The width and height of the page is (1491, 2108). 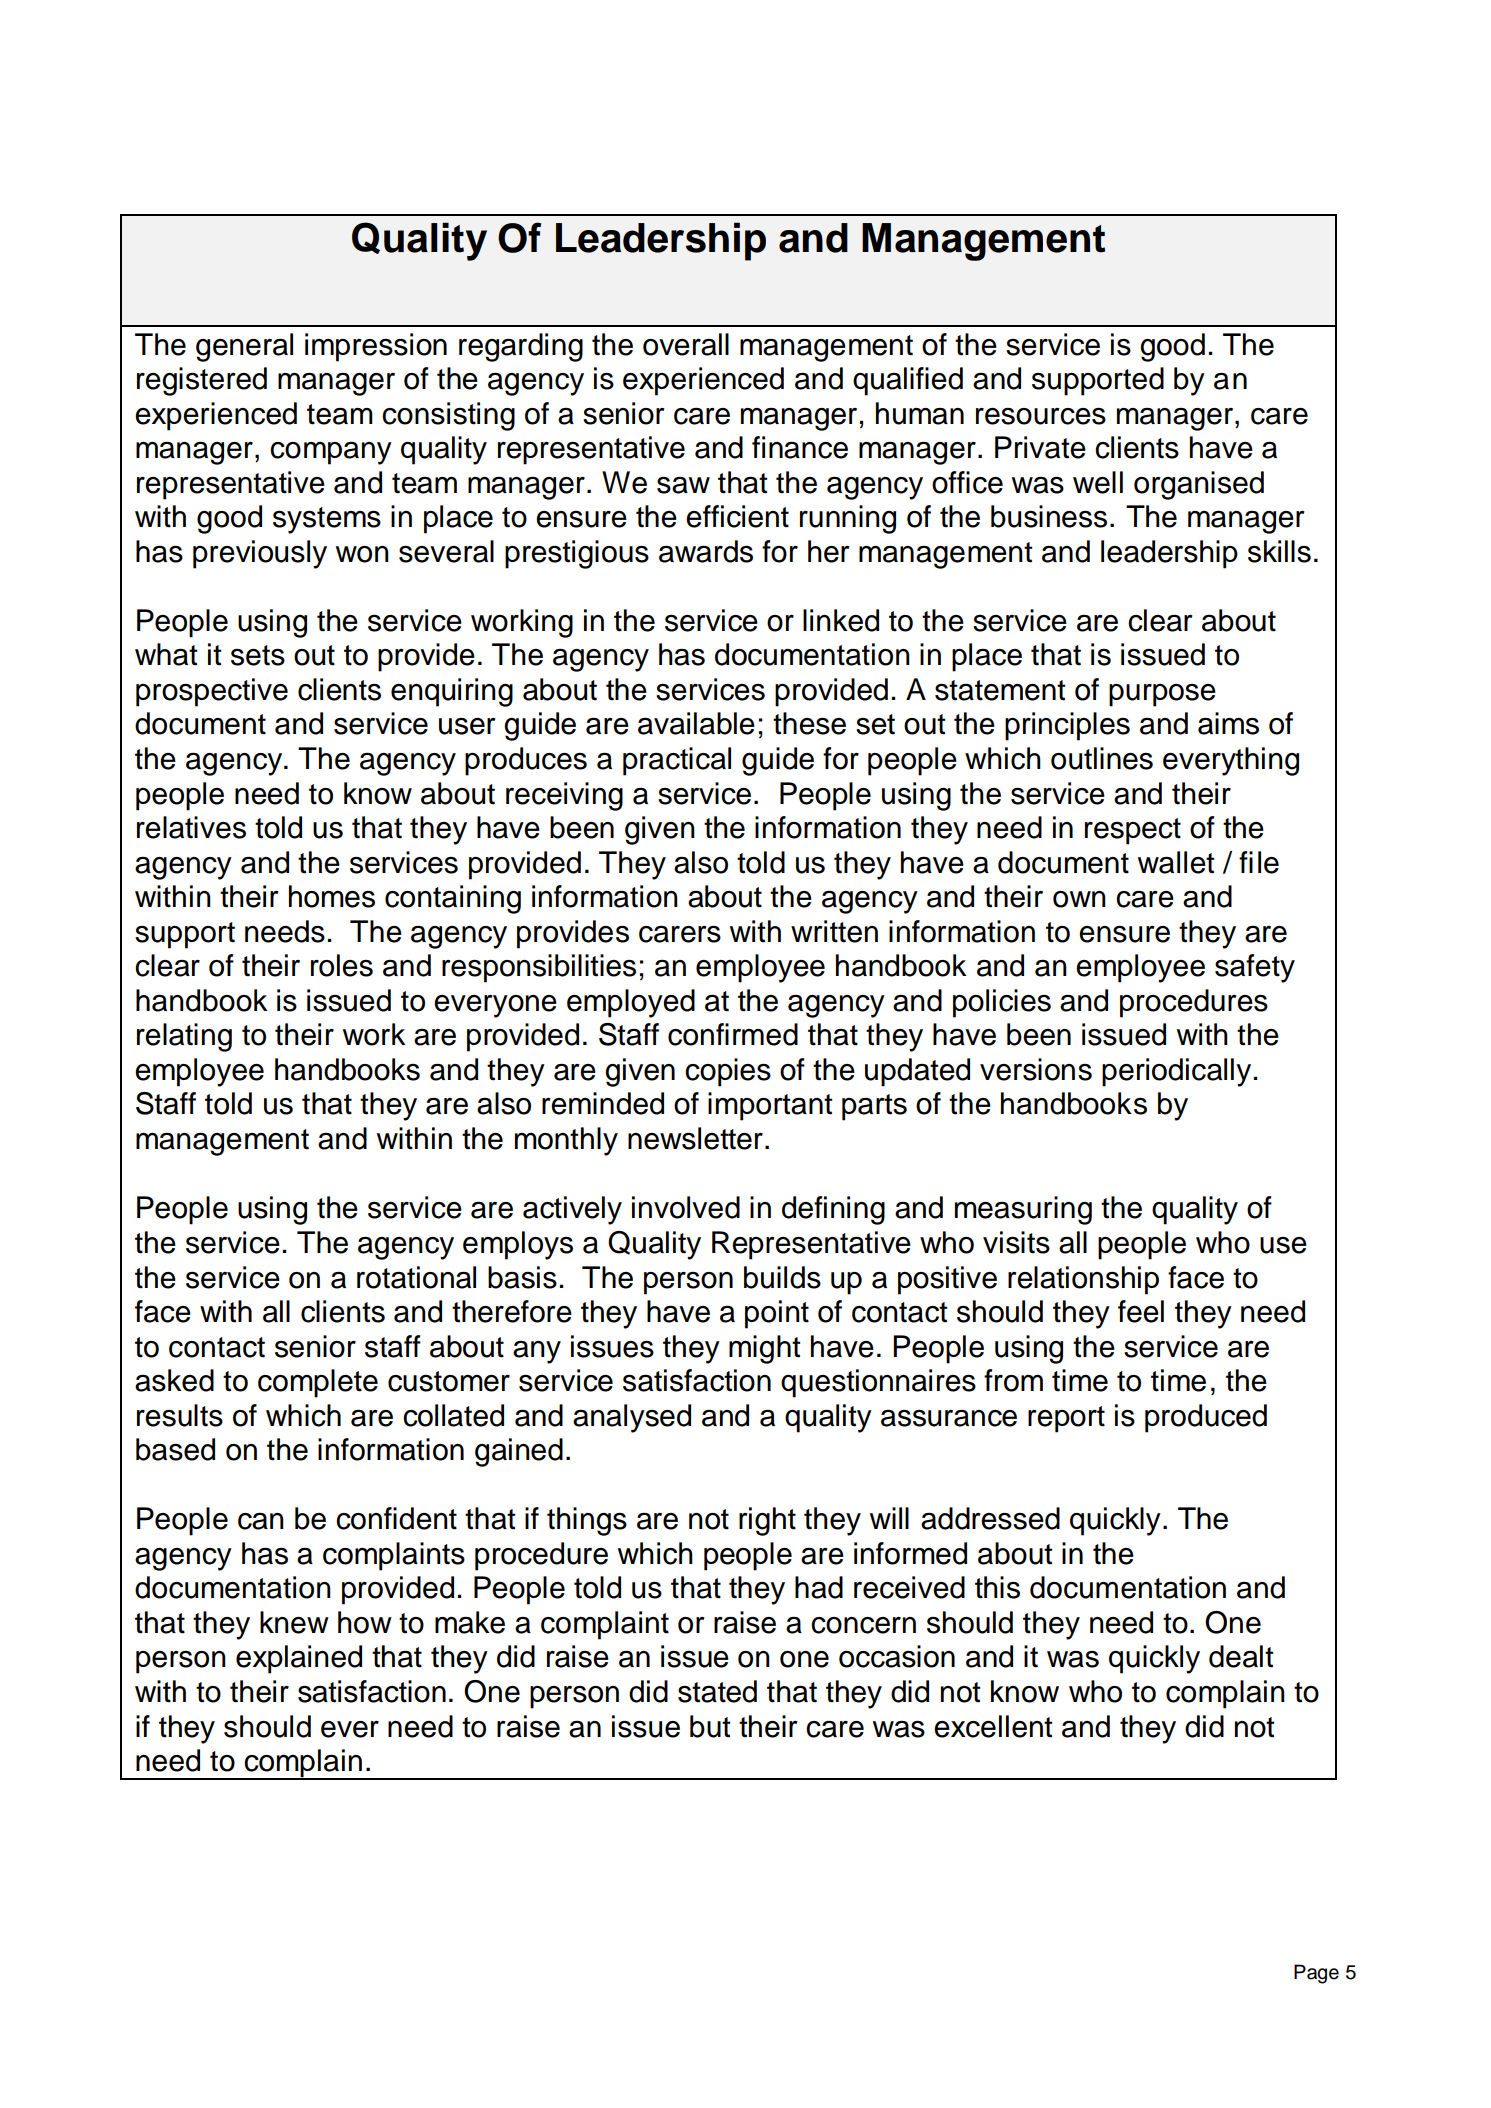 What do you see at coordinates (1255, 968) in the page?
I see `safety` at bounding box center [1255, 968].
